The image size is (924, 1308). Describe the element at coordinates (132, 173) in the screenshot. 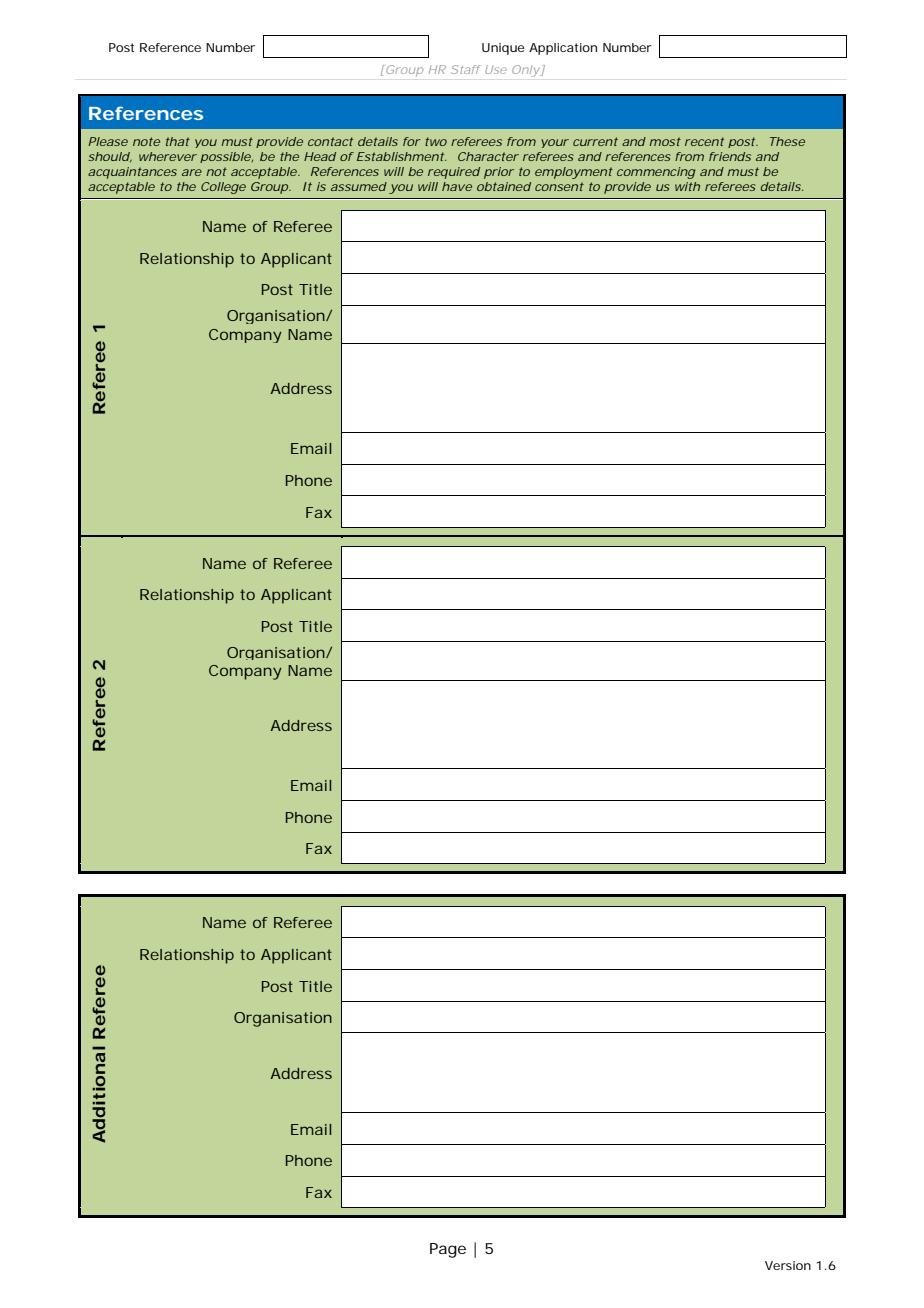

I see `acquaintances` at that location.
